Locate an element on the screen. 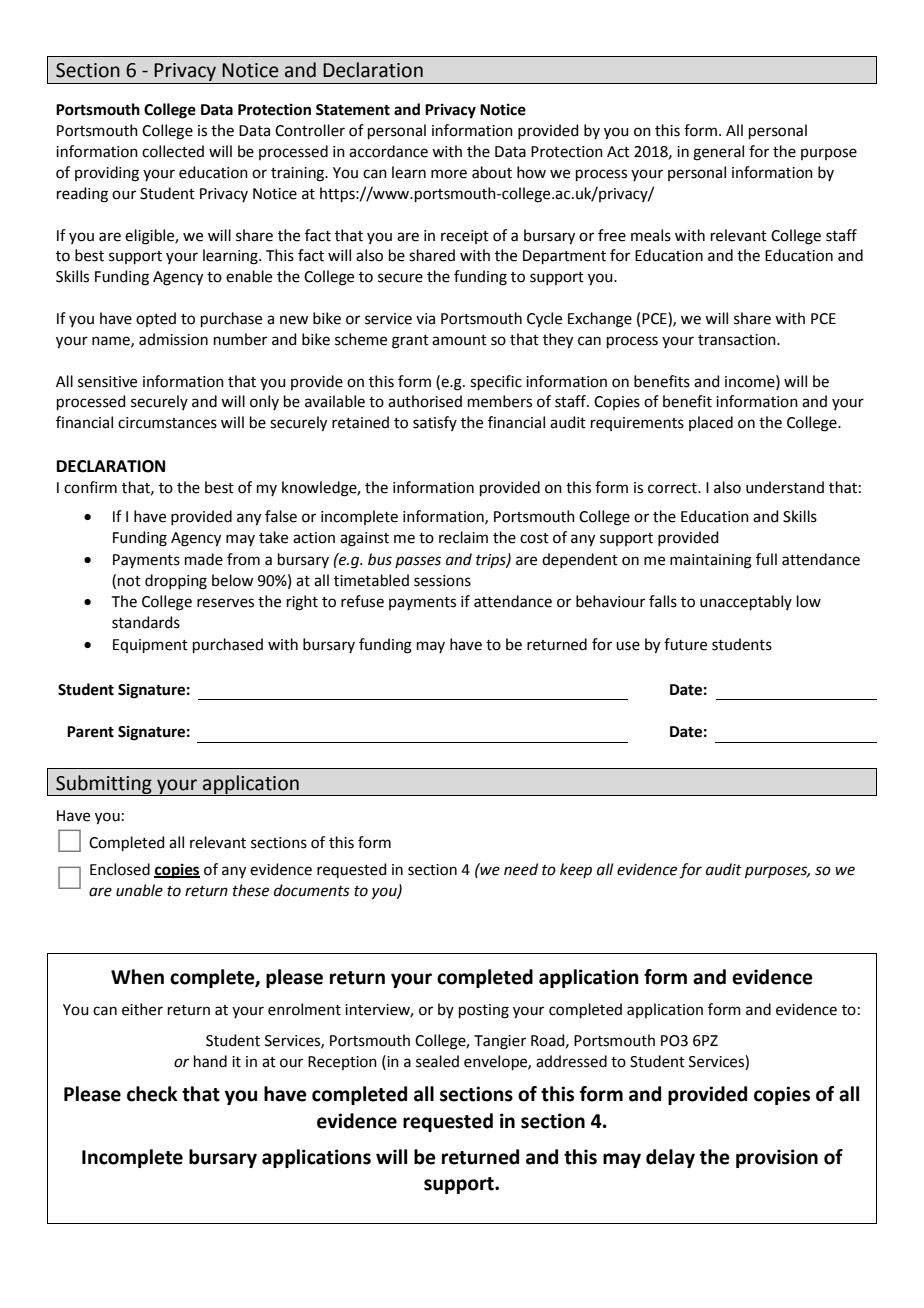 This screenshot has width=924, height=1308. delay is located at coordinates (670, 1158).
